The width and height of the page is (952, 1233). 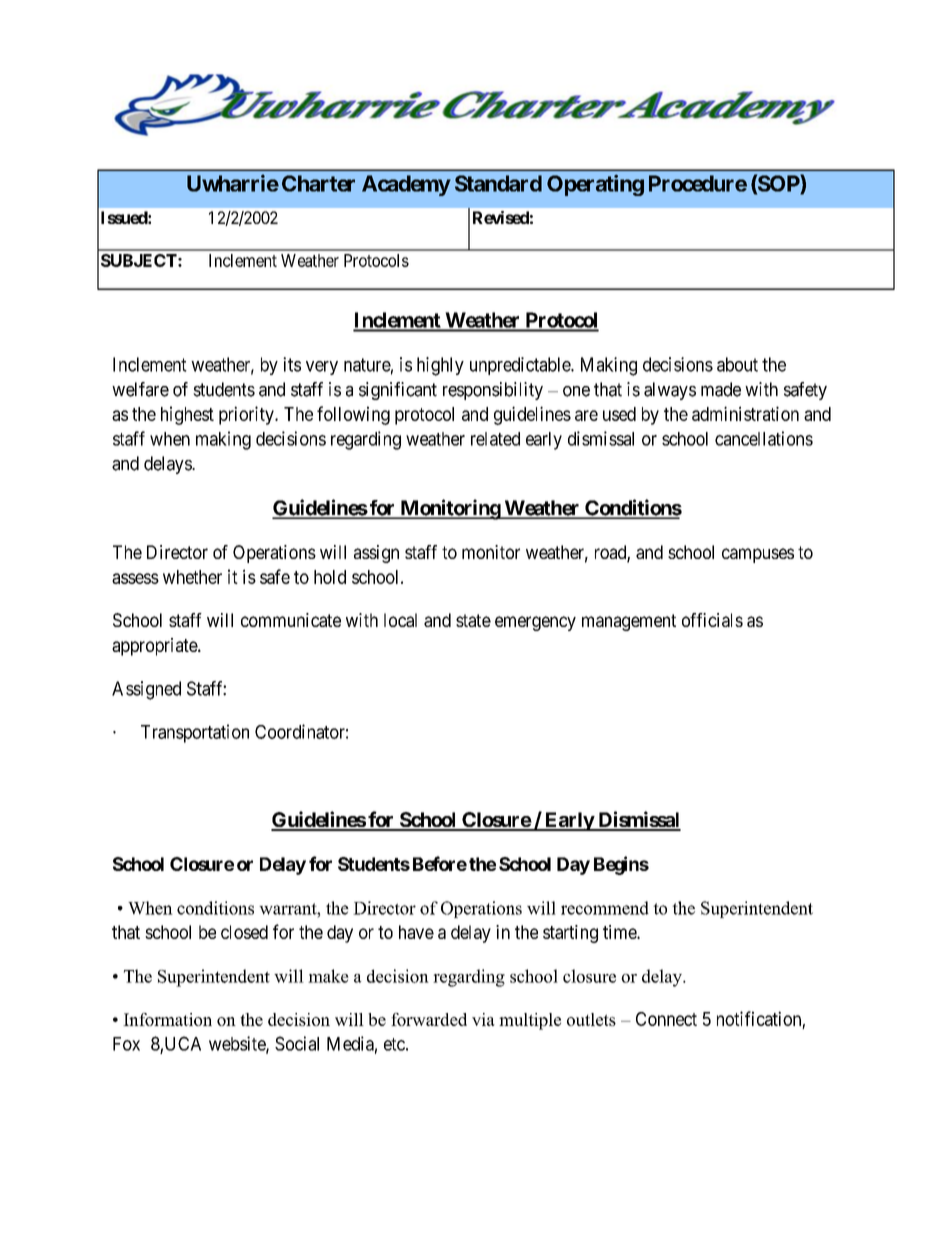 I want to click on closed, so click(x=244, y=932).
